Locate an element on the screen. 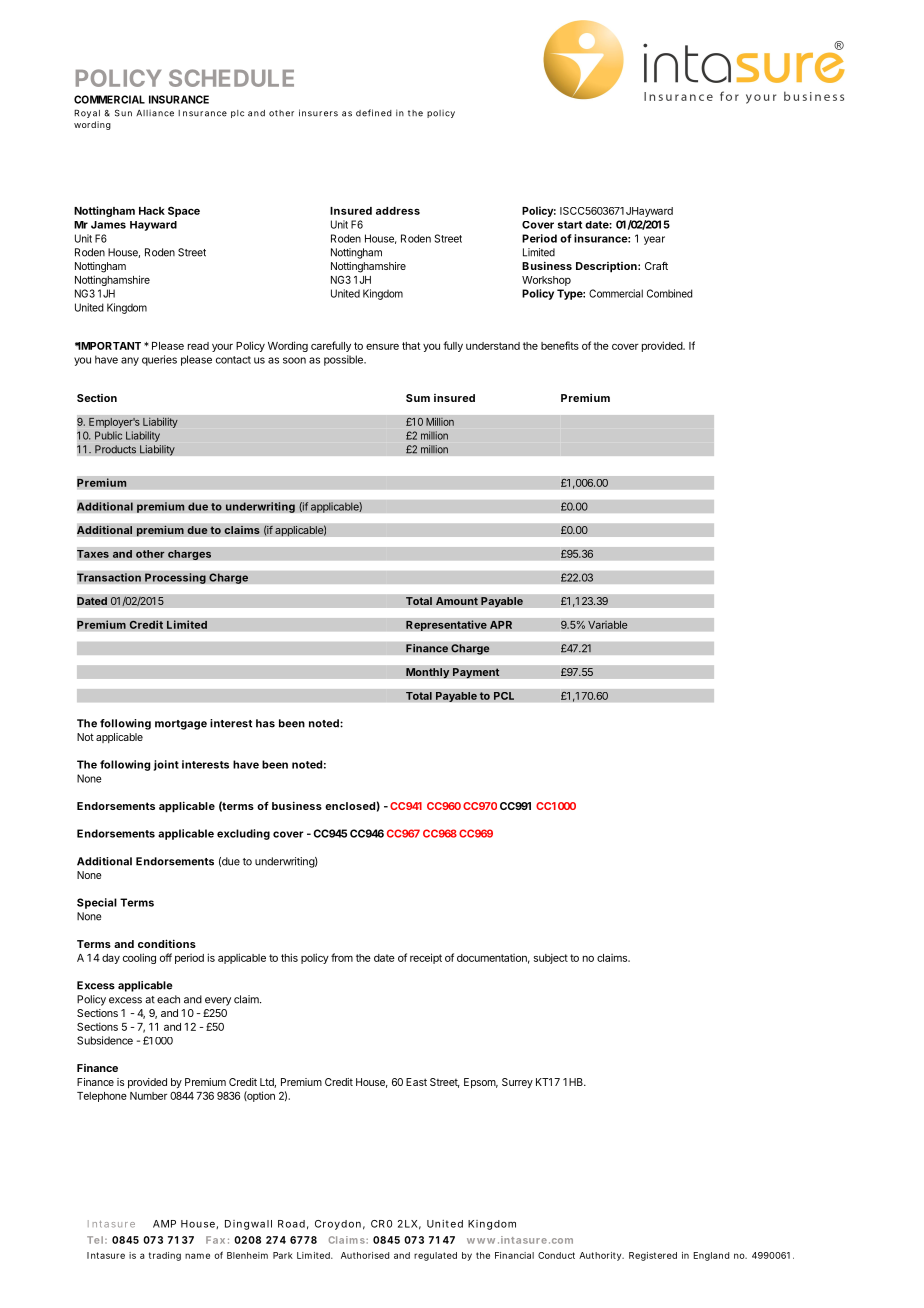  each is located at coordinates (168, 999).
